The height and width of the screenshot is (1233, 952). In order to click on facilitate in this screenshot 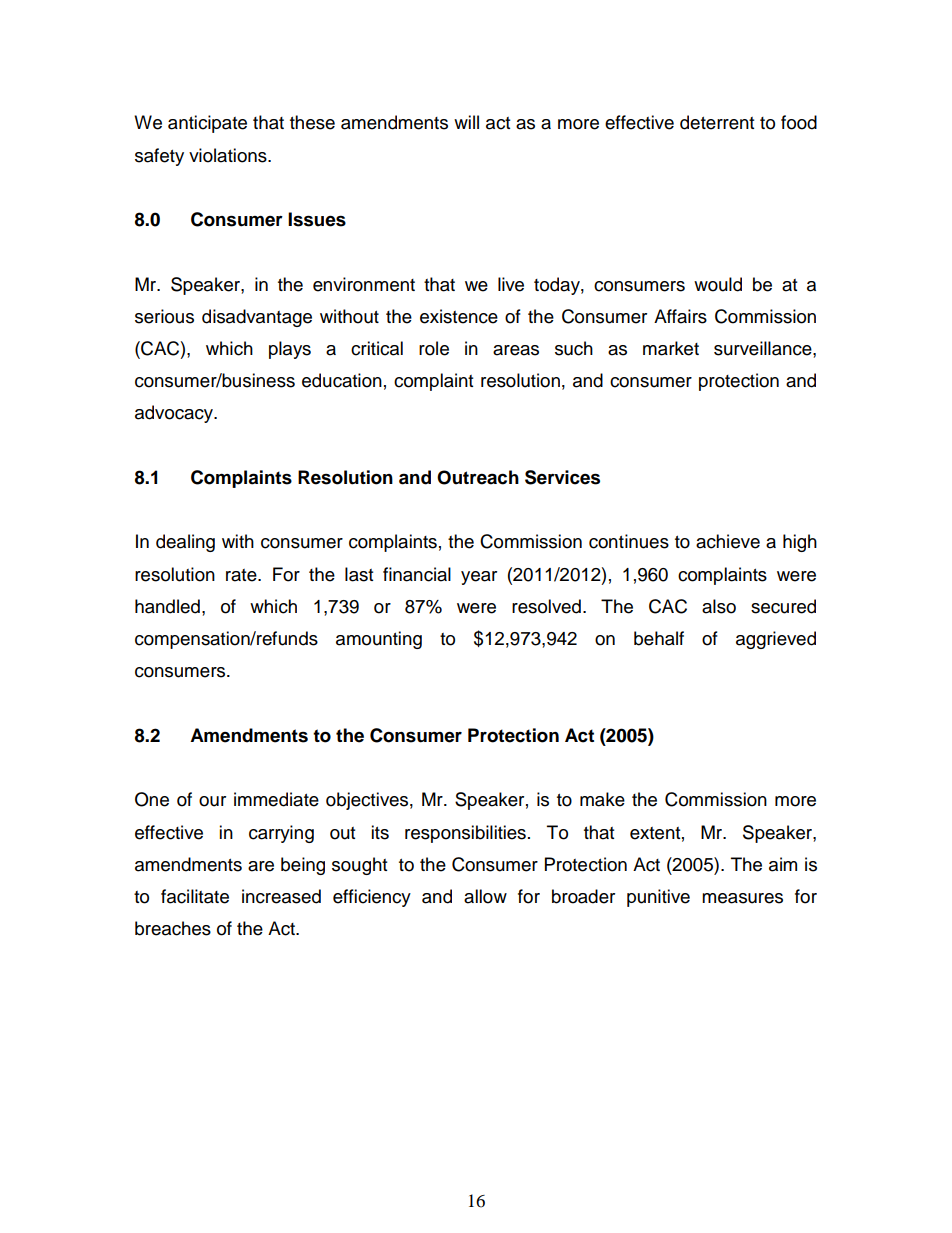, I will do `click(195, 896)`.
